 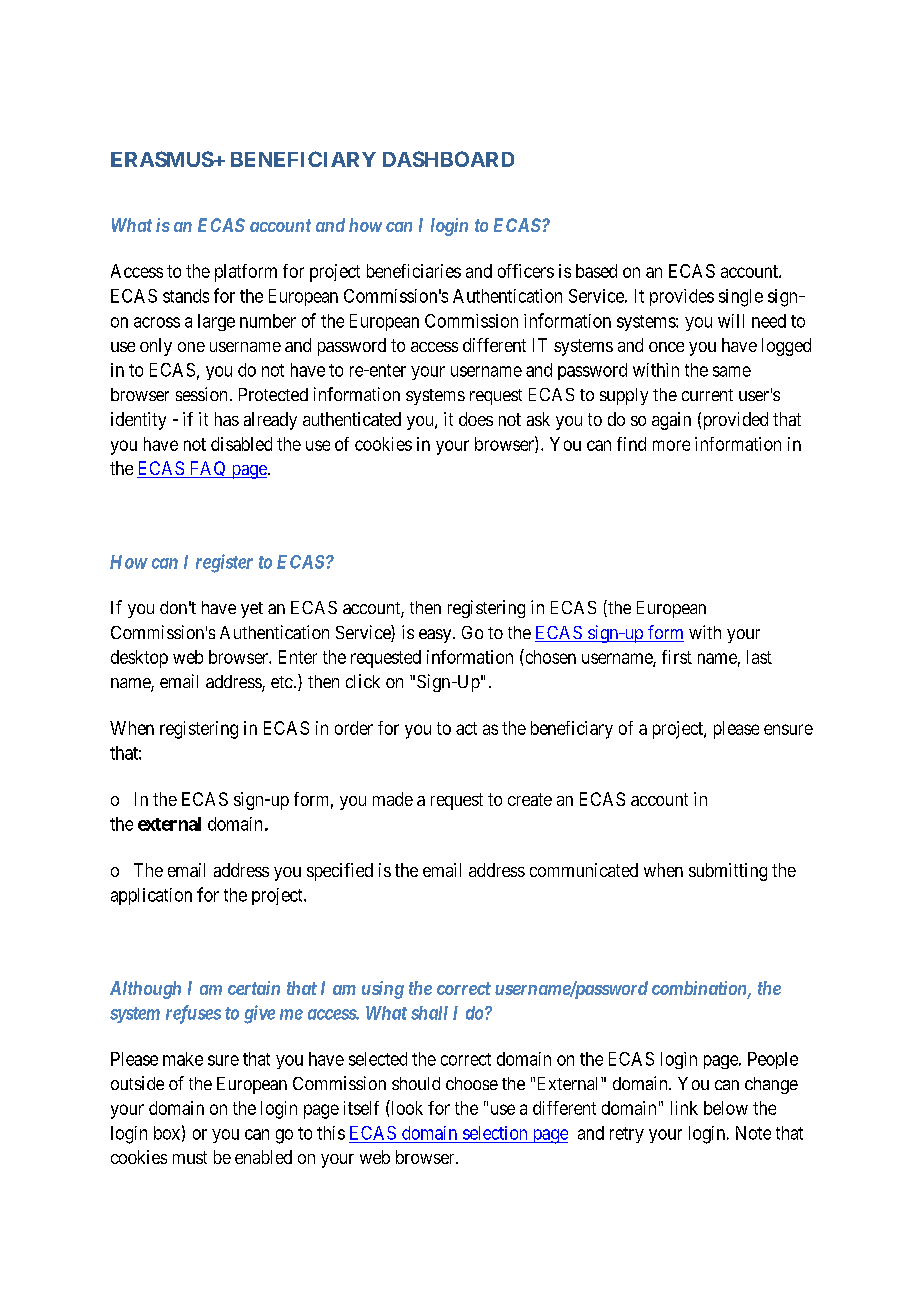 What do you see at coordinates (448, 159) in the document?
I see `DASHBOARD` at bounding box center [448, 159].
